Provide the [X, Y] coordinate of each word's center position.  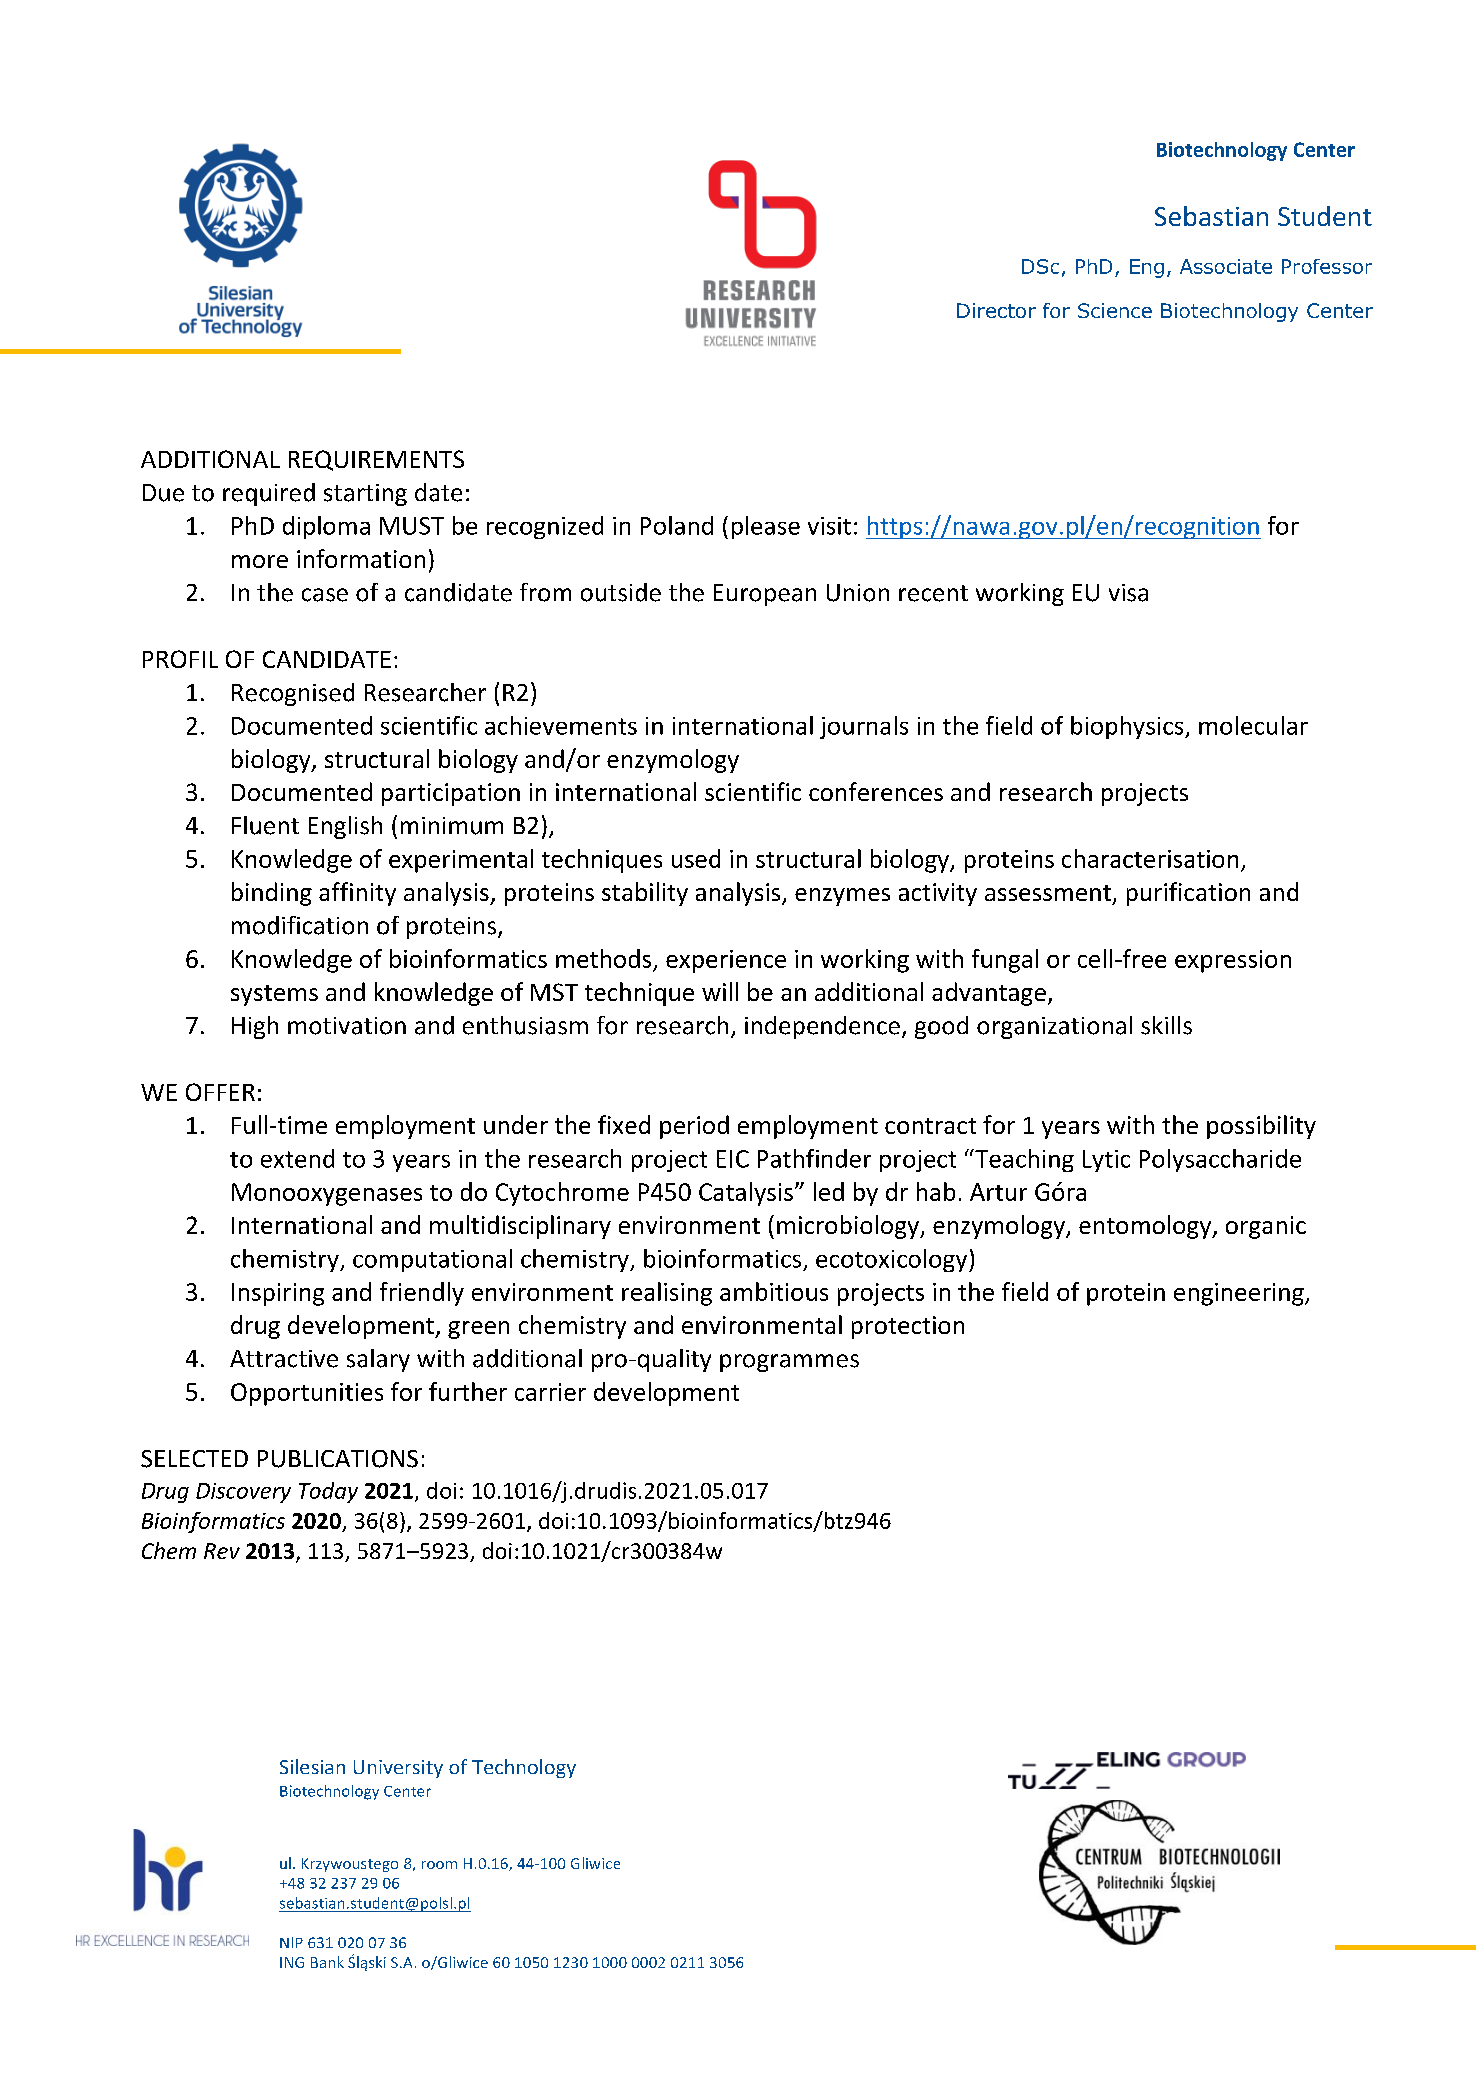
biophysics [1128, 727]
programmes [789, 1363]
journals [864, 727]
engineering [1240, 1294]
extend [297, 1158]
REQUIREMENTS [376, 460]
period [694, 1127]
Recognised [293, 694]
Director [996, 310]
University [398, 1769]
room [439, 1865]
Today [328, 1492]
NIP [291, 1942]
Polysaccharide [1220, 1160]
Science [1115, 310]
